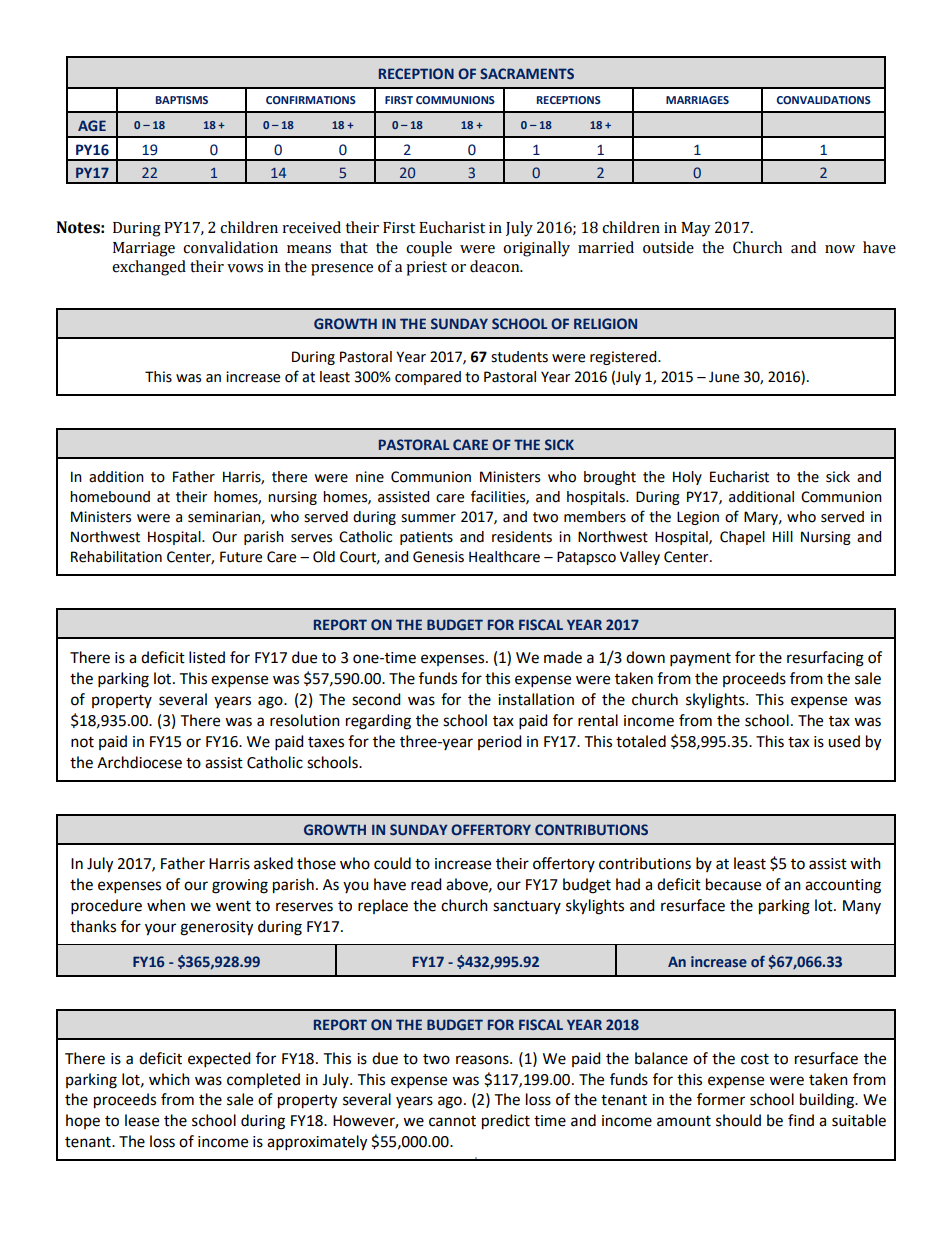  Describe the element at coordinates (438, 557) in the screenshot. I see `Genesis` at that location.
